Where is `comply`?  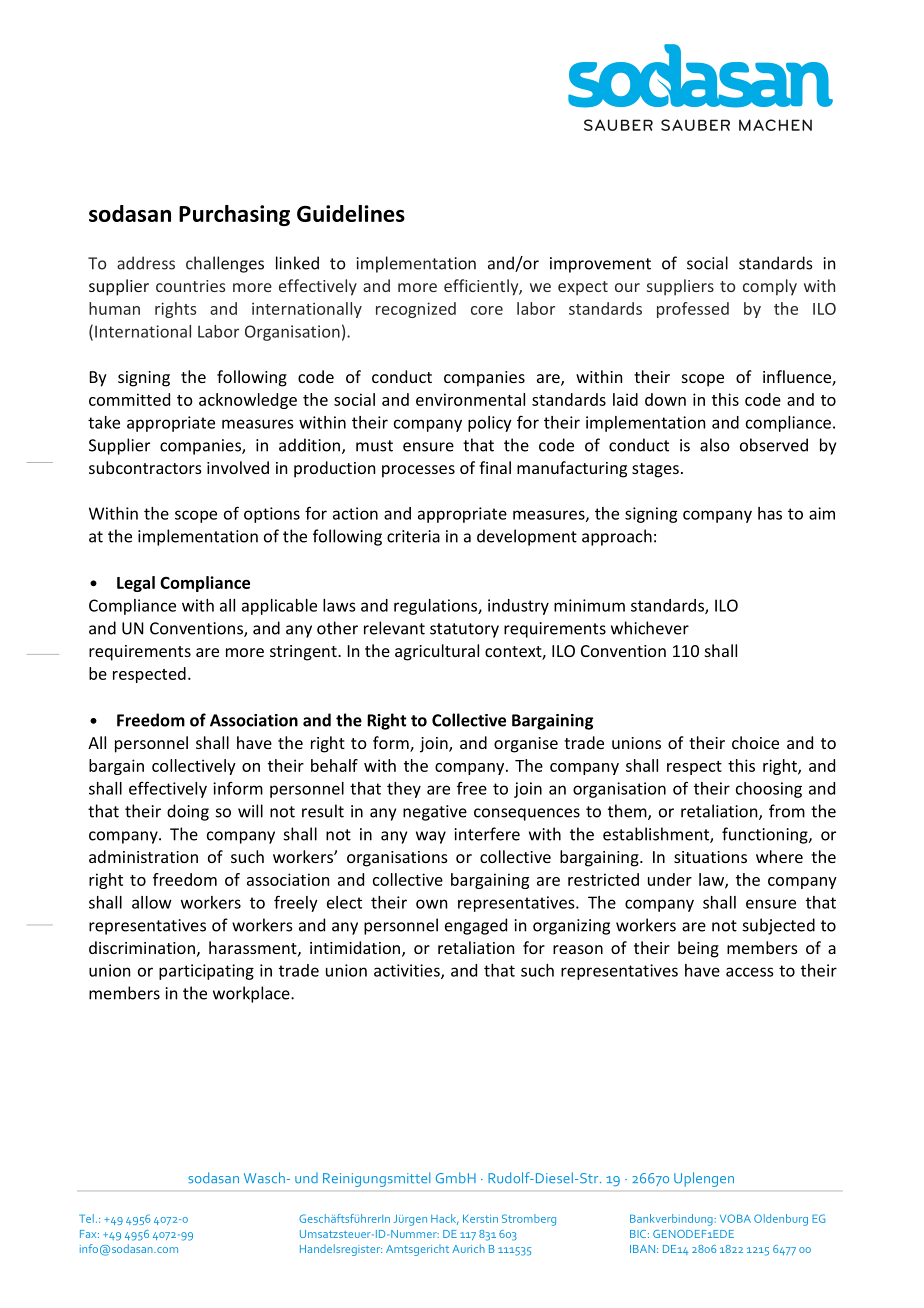
comply is located at coordinates (770, 287).
